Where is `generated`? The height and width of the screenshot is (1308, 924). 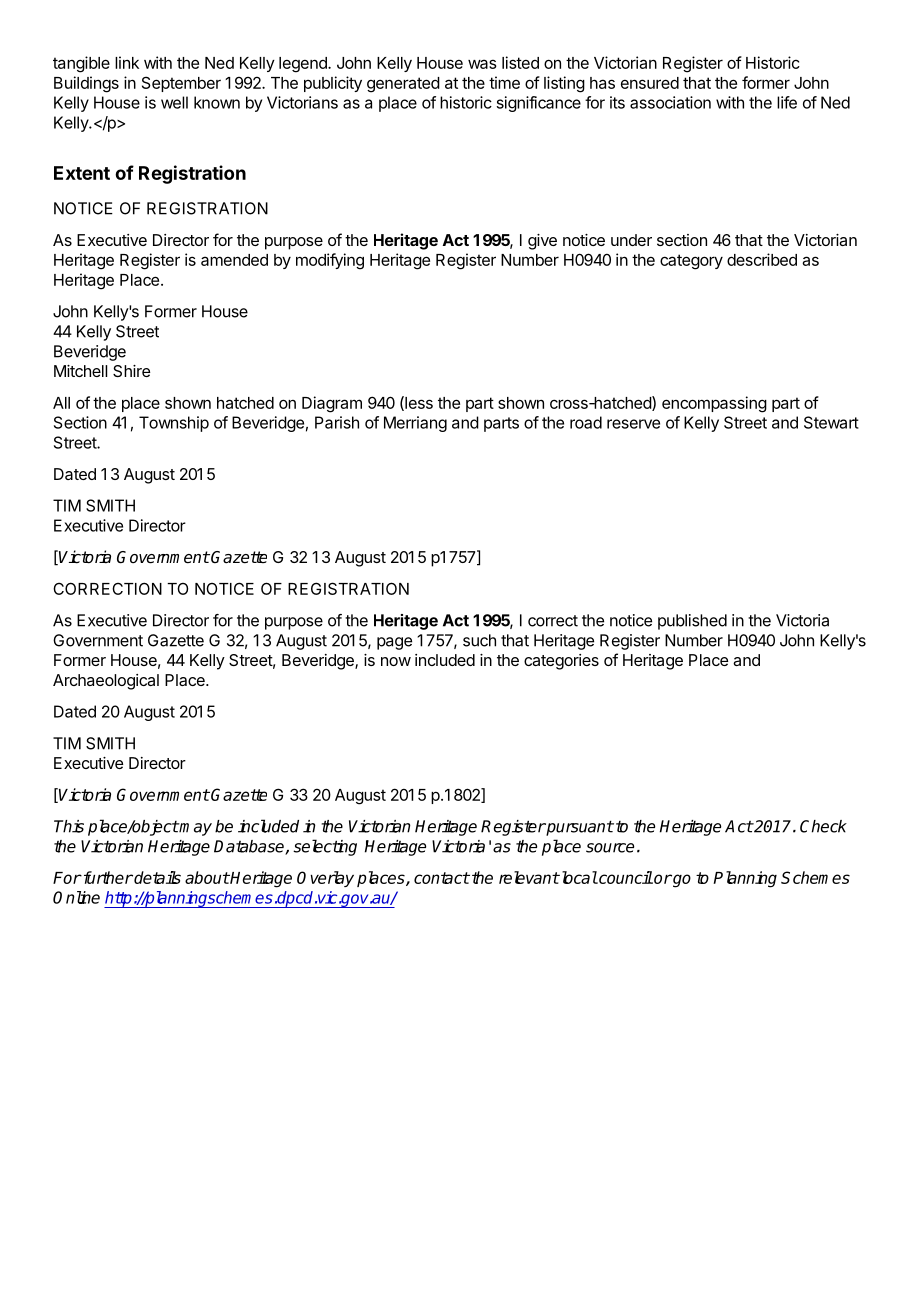 generated is located at coordinates (403, 85).
